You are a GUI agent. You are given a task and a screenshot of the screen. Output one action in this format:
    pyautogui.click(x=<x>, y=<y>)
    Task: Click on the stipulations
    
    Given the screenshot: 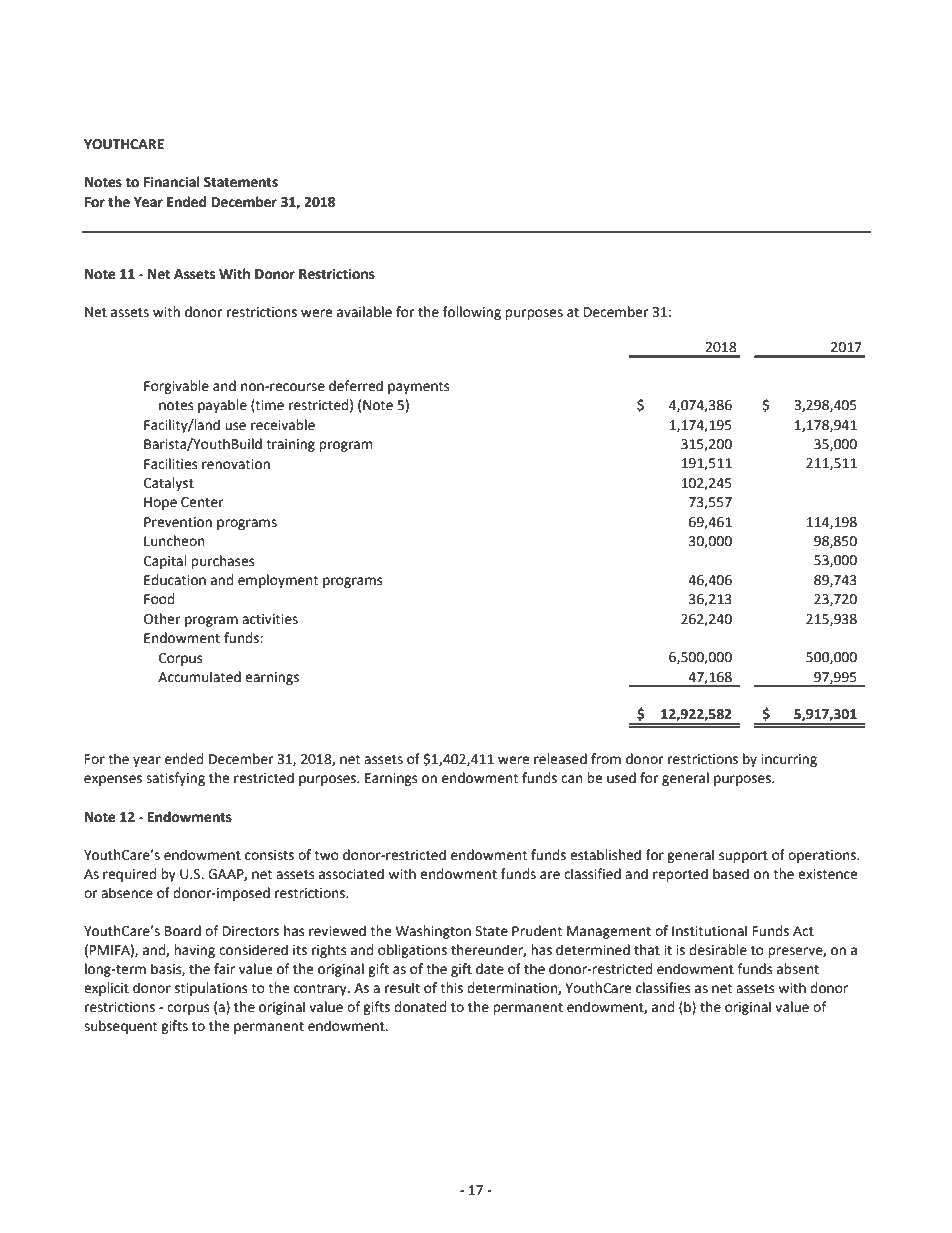 What is the action you would take?
    pyautogui.click(x=211, y=989)
